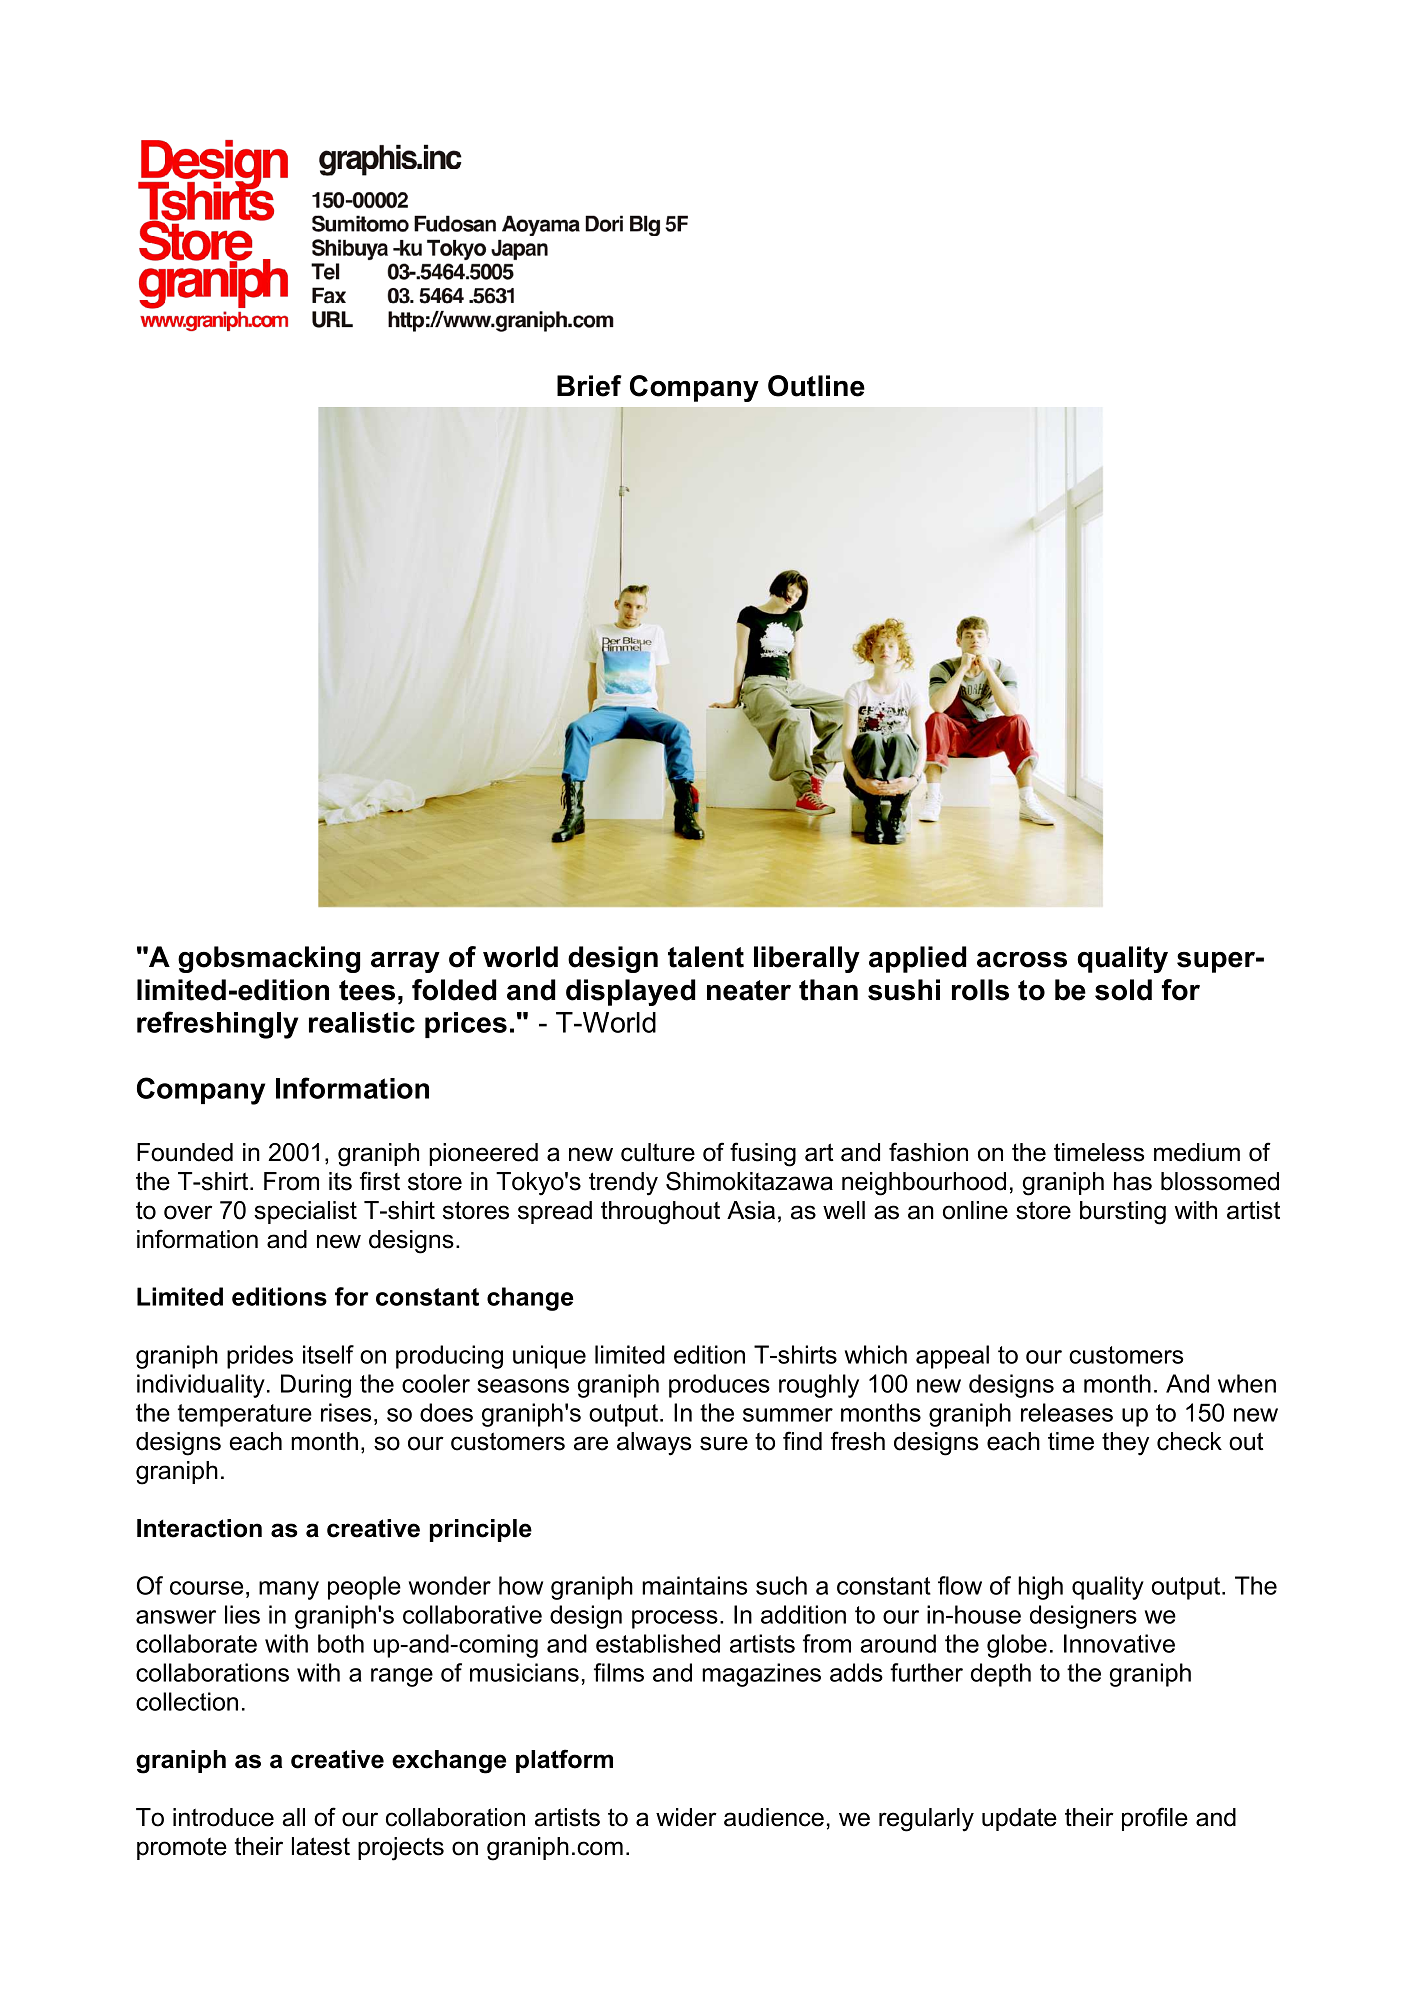  I want to click on latest, so click(321, 1846).
